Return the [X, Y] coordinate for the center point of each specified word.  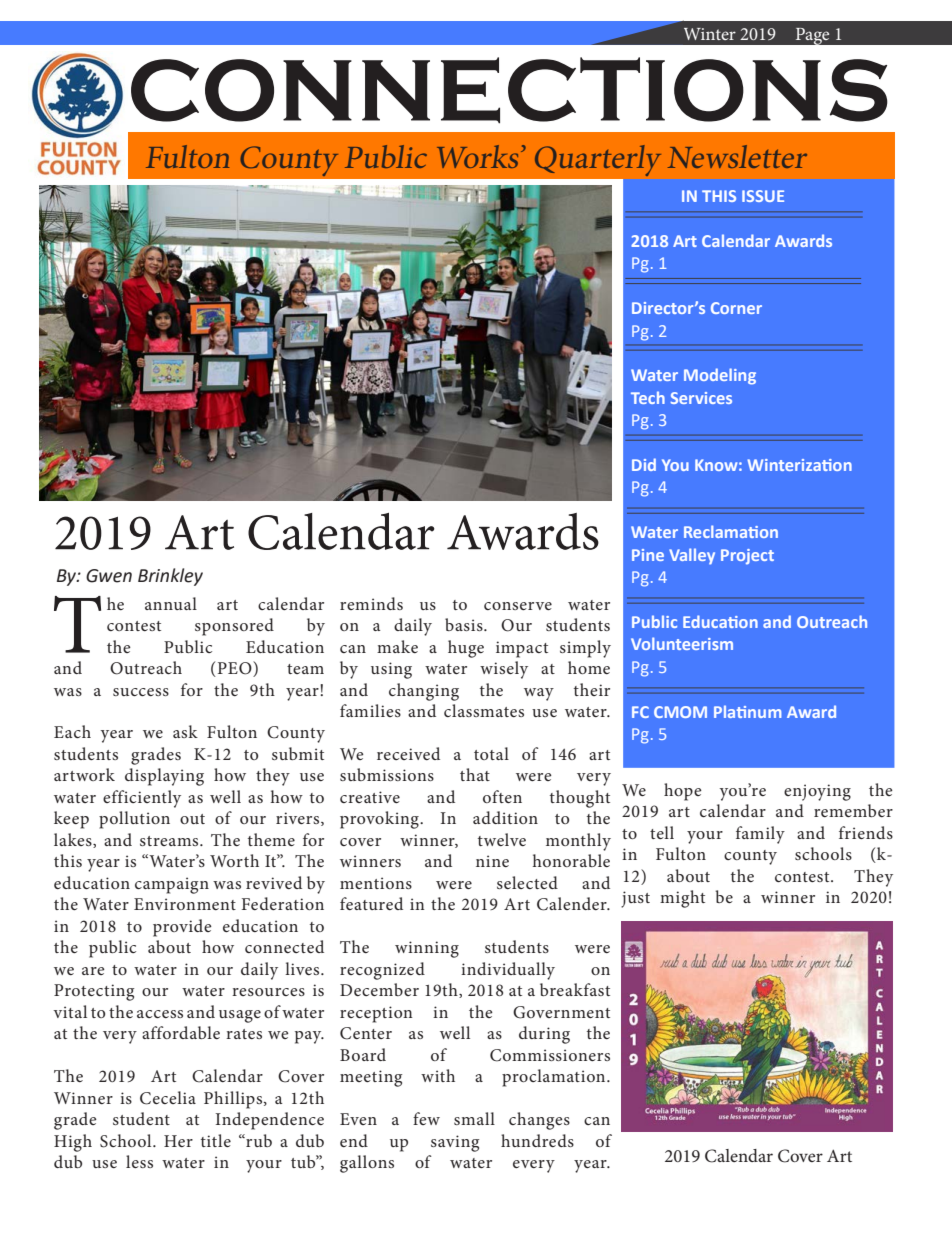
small [474, 1118]
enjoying [817, 792]
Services [701, 398]
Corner [736, 308]
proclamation [555, 1078]
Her [178, 1141]
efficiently [142, 799]
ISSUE [763, 196]
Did [644, 464]
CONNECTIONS [509, 90]
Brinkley [170, 577]
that [475, 774]
